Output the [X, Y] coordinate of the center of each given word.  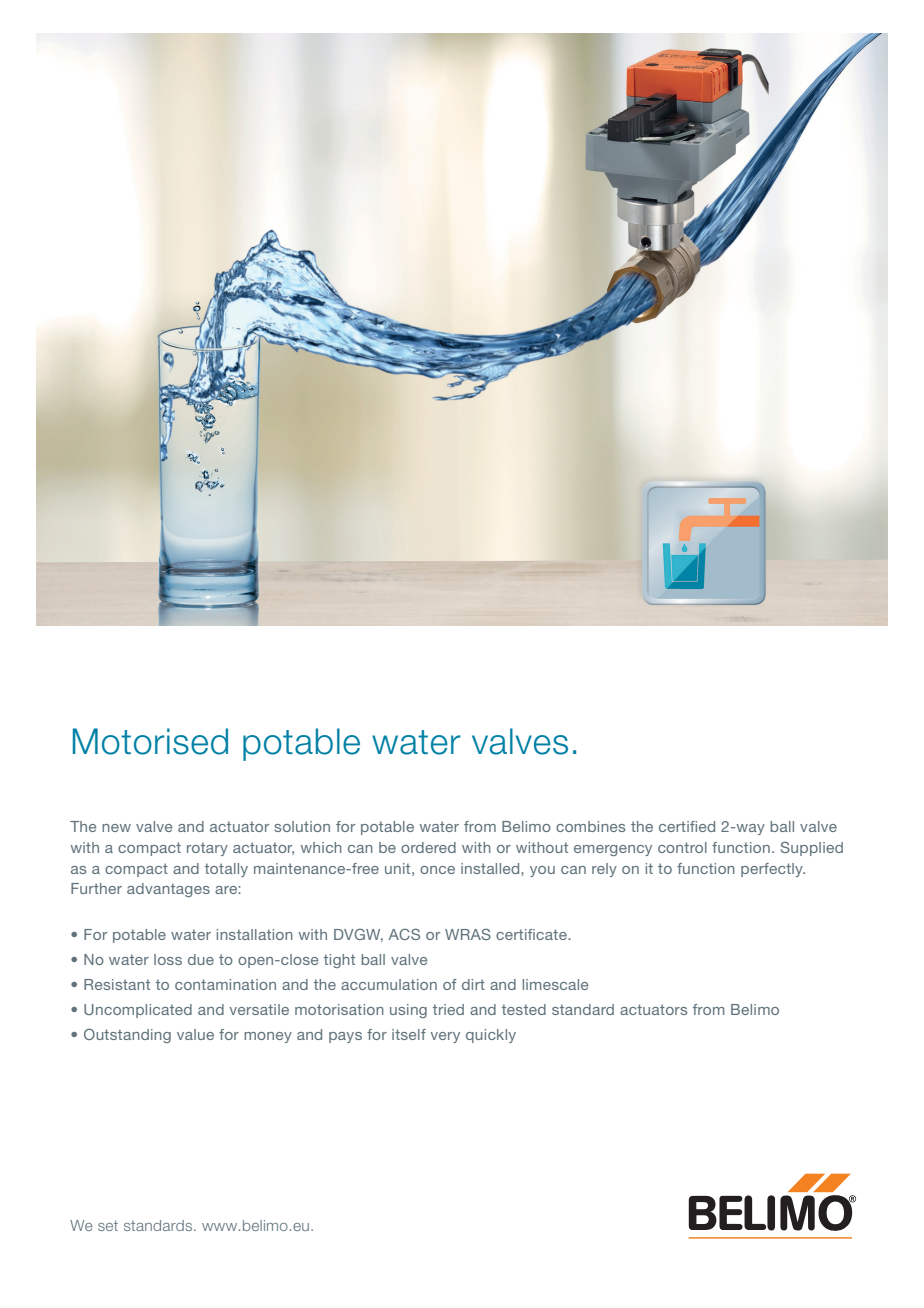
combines [590, 826]
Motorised [150, 741]
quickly [491, 1036]
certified [687, 826]
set [108, 1226]
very [445, 1037]
